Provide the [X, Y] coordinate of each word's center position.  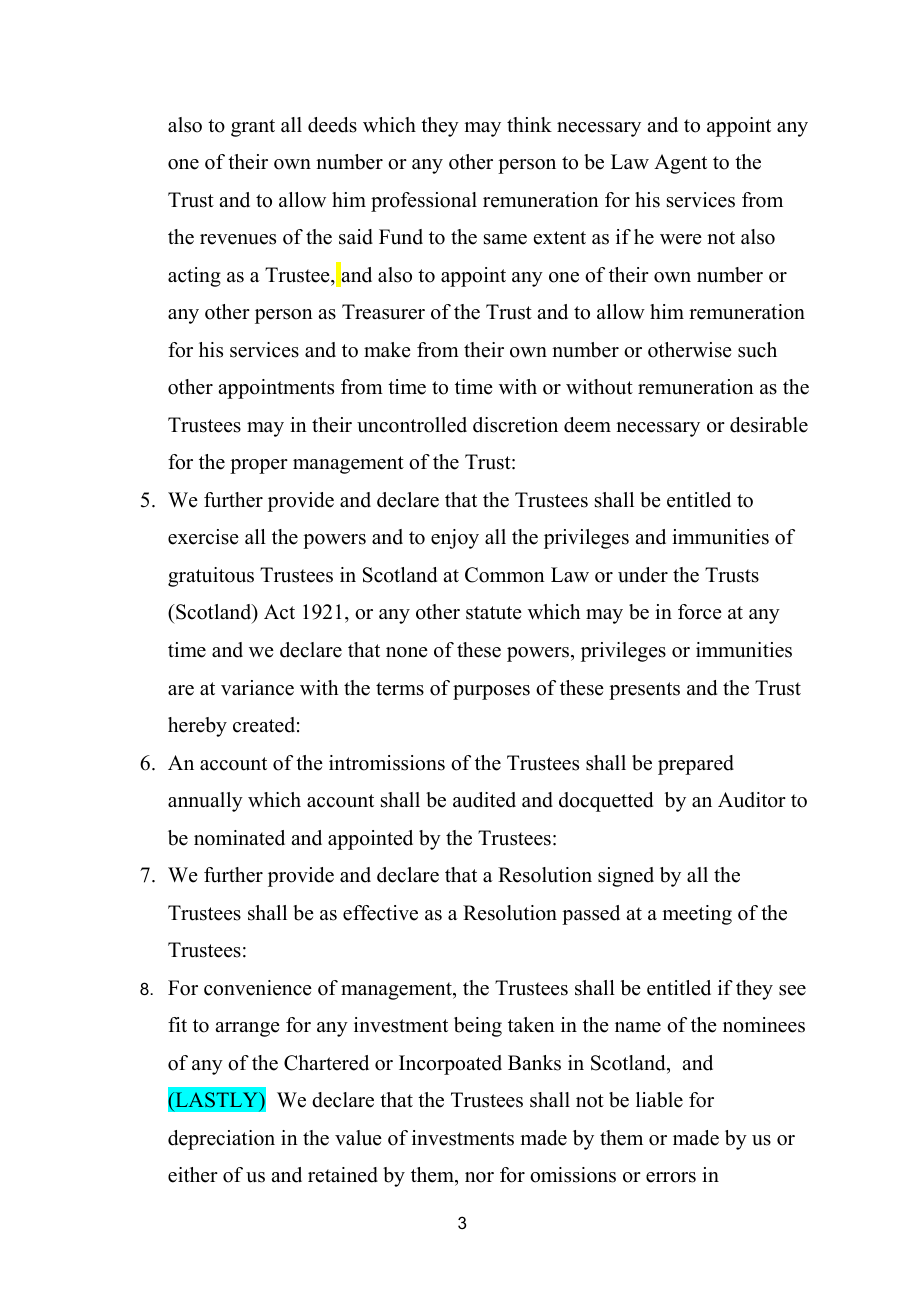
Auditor [752, 800]
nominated [239, 838]
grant [253, 128]
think [529, 124]
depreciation [221, 1140]
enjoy [455, 539]
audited [484, 800]
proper [259, 466]
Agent [680, 164]
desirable [769, 425]
